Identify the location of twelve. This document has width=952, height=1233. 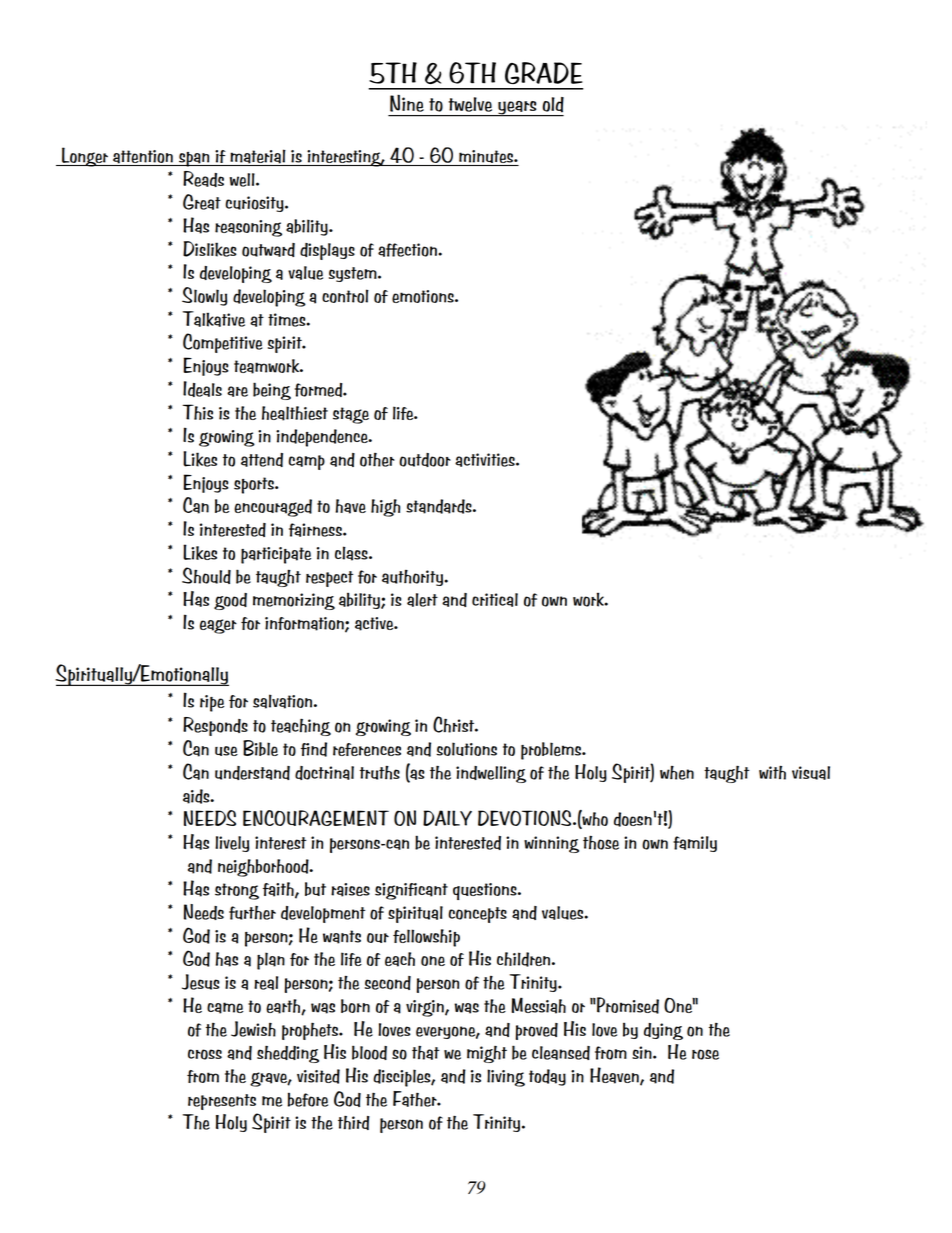
(470, 104).
